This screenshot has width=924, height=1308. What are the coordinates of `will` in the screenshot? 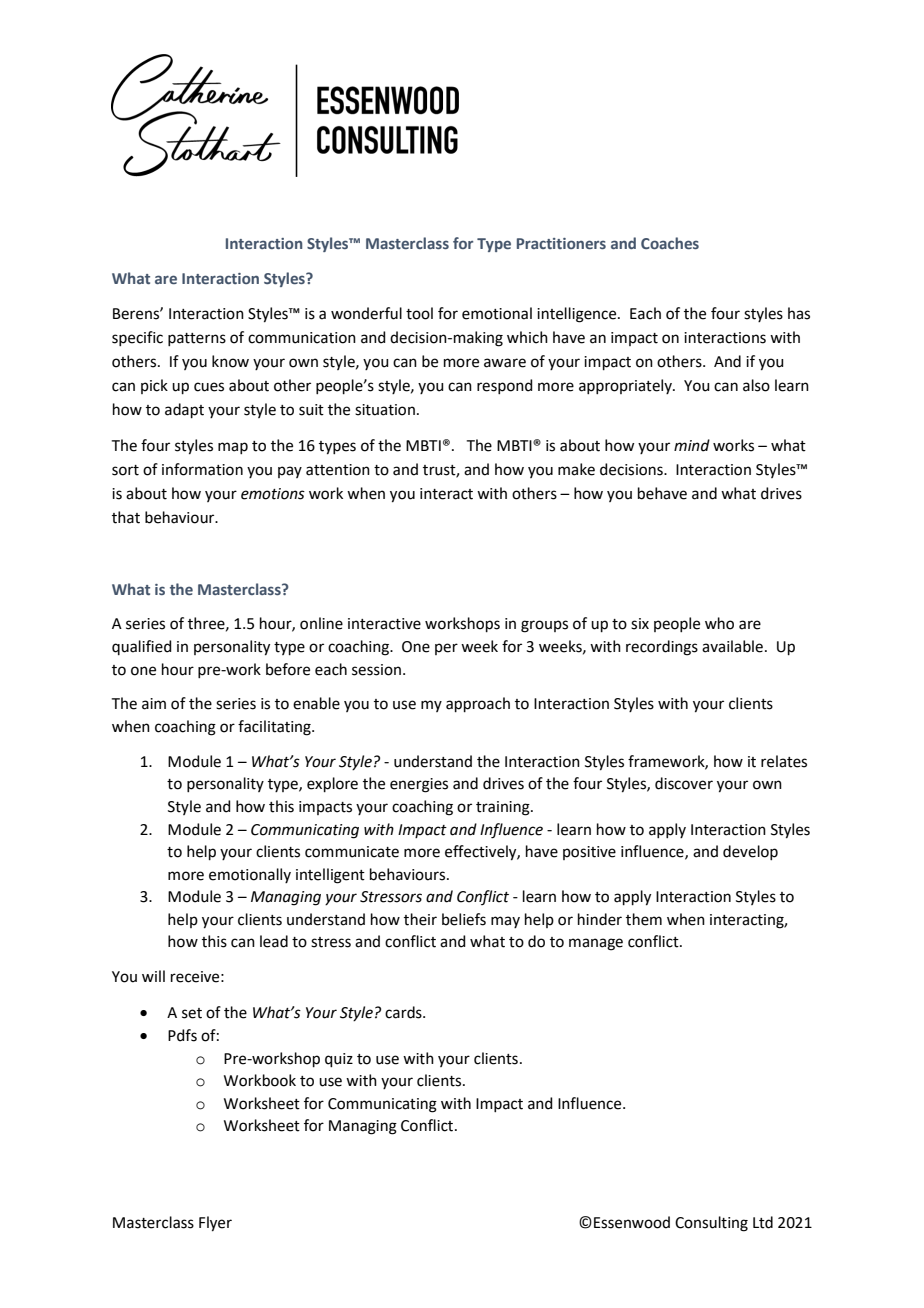 It's located at (153, 976).
